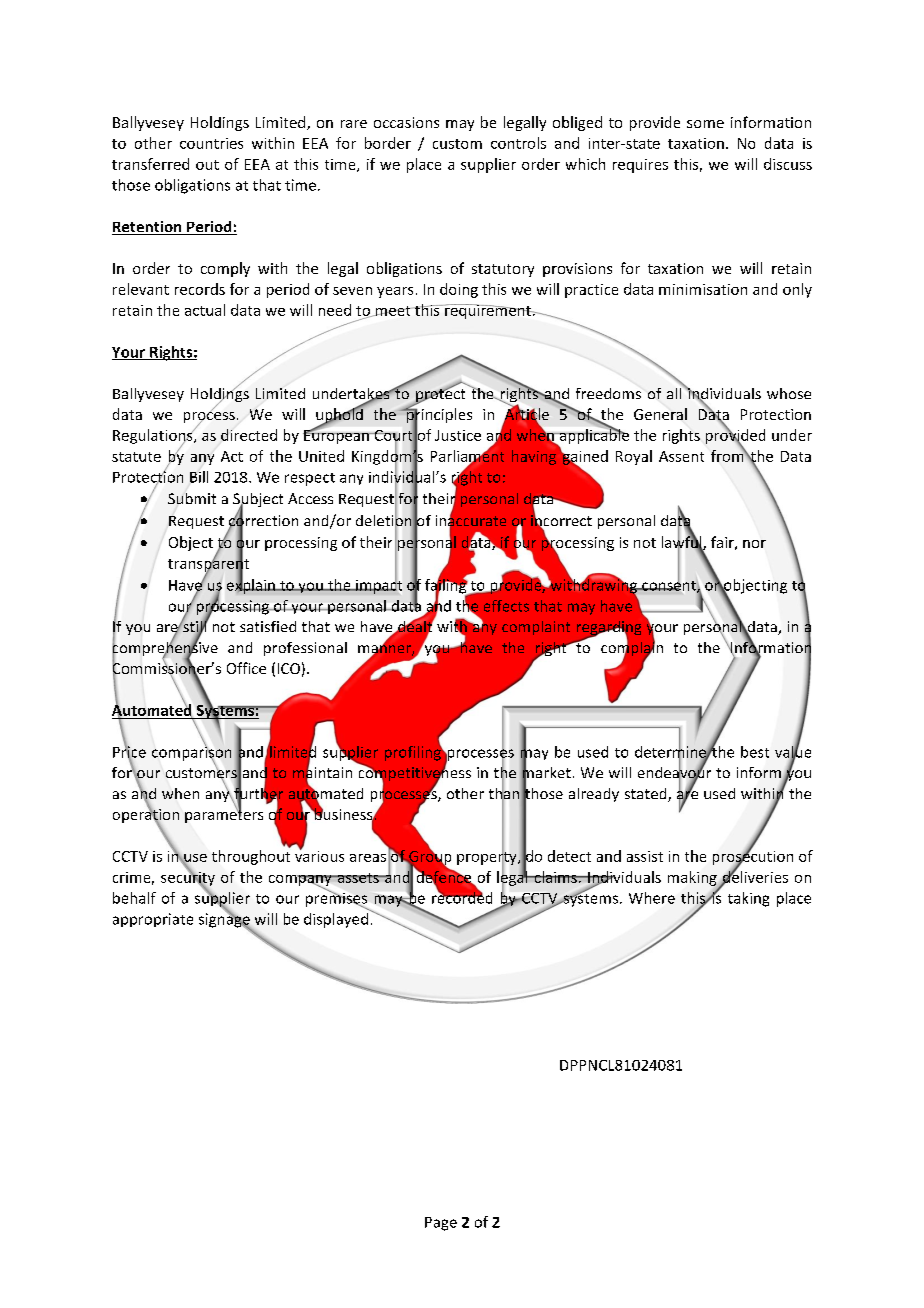 Image resolution: width=924 pixels, height=1308 pixels. What do you see at coordinates (755, 752) in the screenshot?
I see `best` at bounding box center [755, 752].
